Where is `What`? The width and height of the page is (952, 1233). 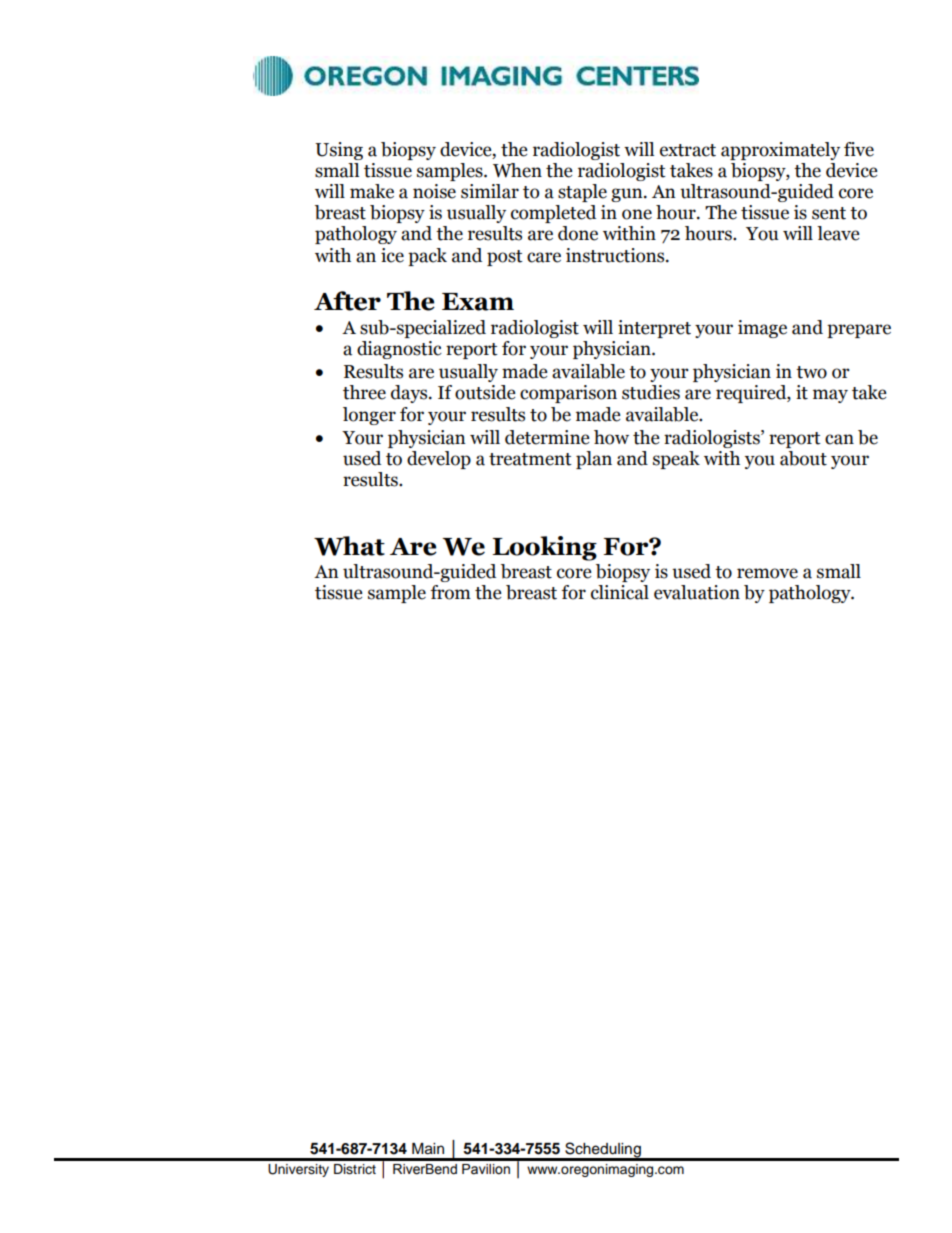 What is located at coordinates (349, 546).
